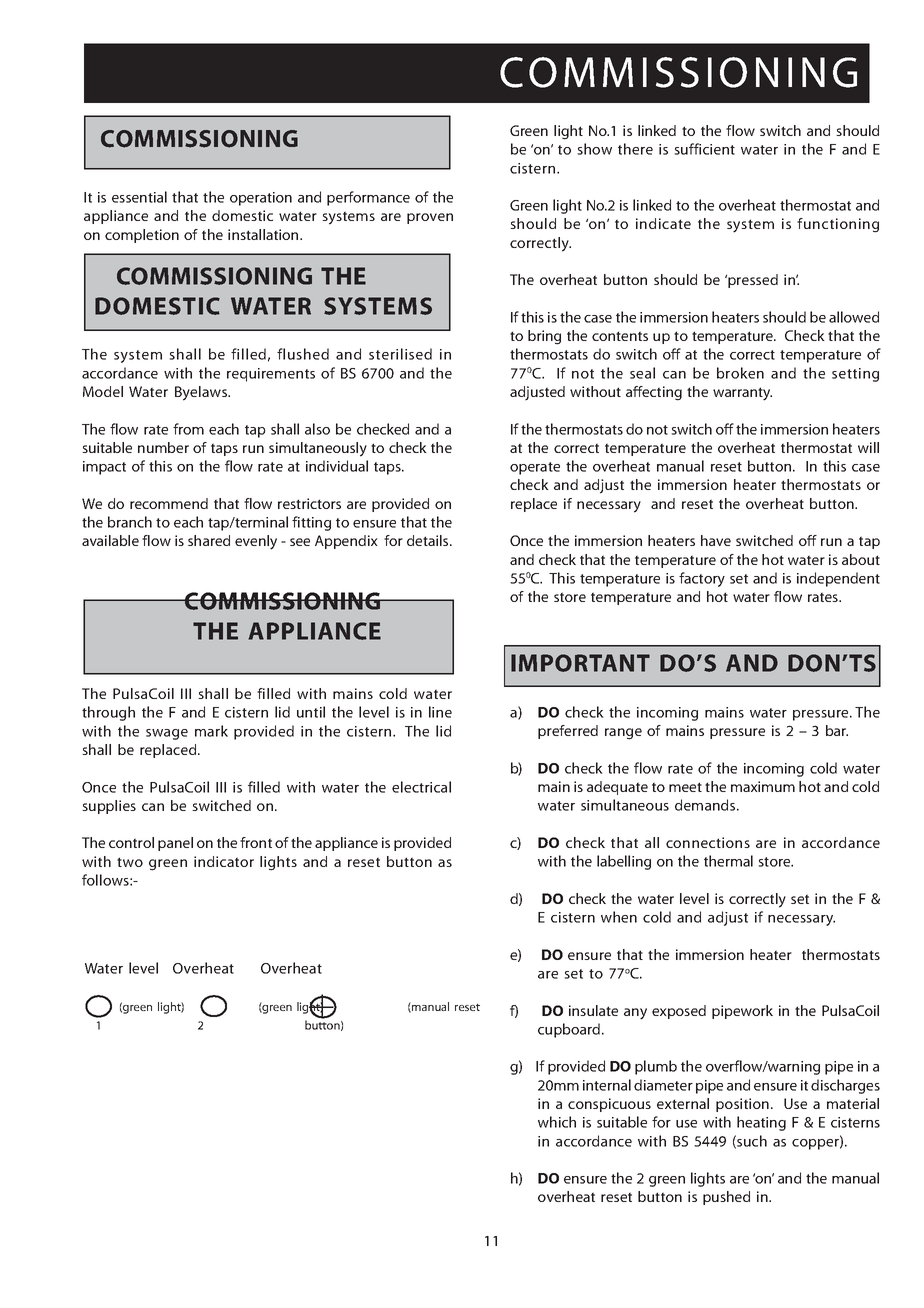 This screenshot has height=1308, width=924. I want to click on bring, so click(544, 337).
